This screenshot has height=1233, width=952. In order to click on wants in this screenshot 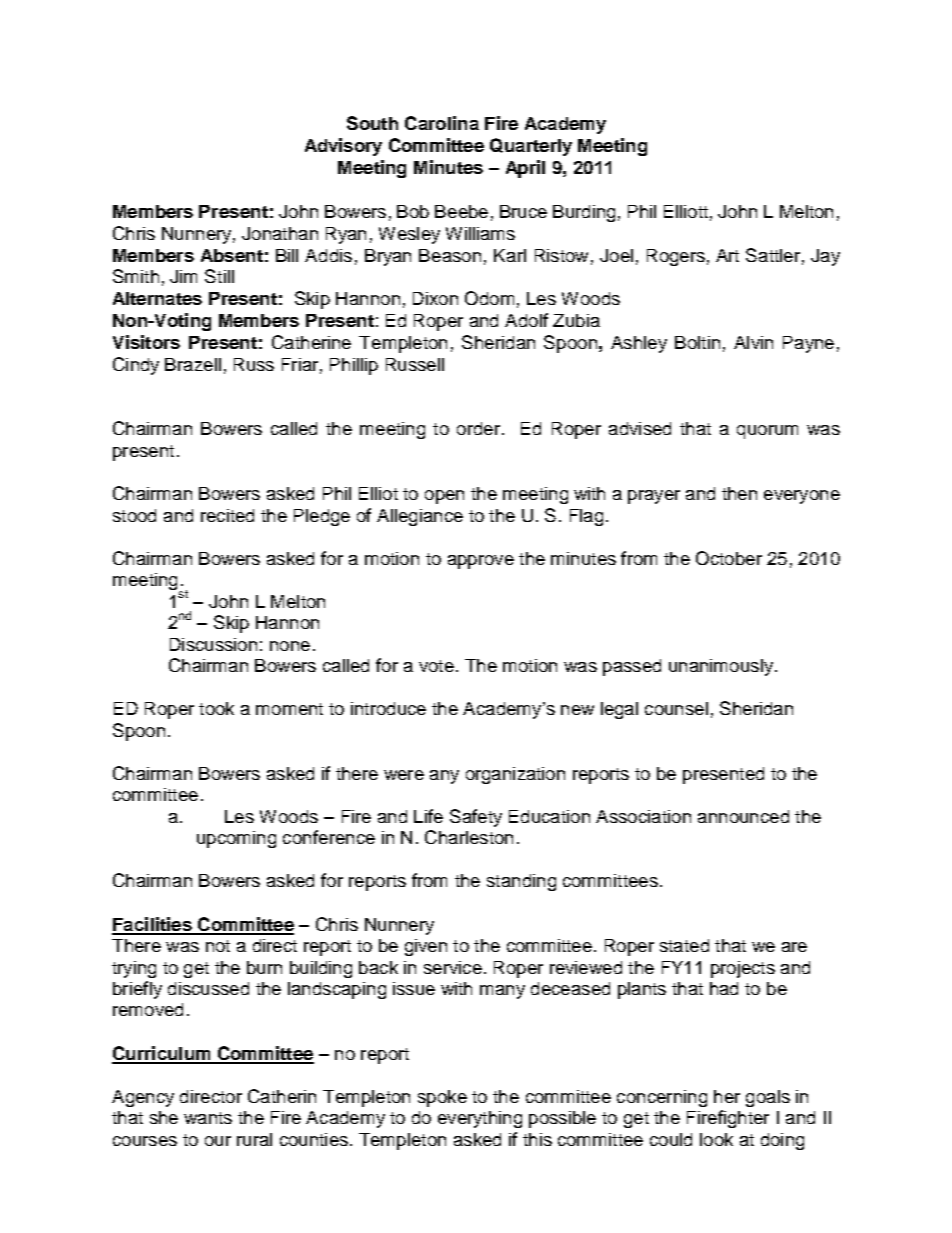, I will do `click(208, 1118)`.
